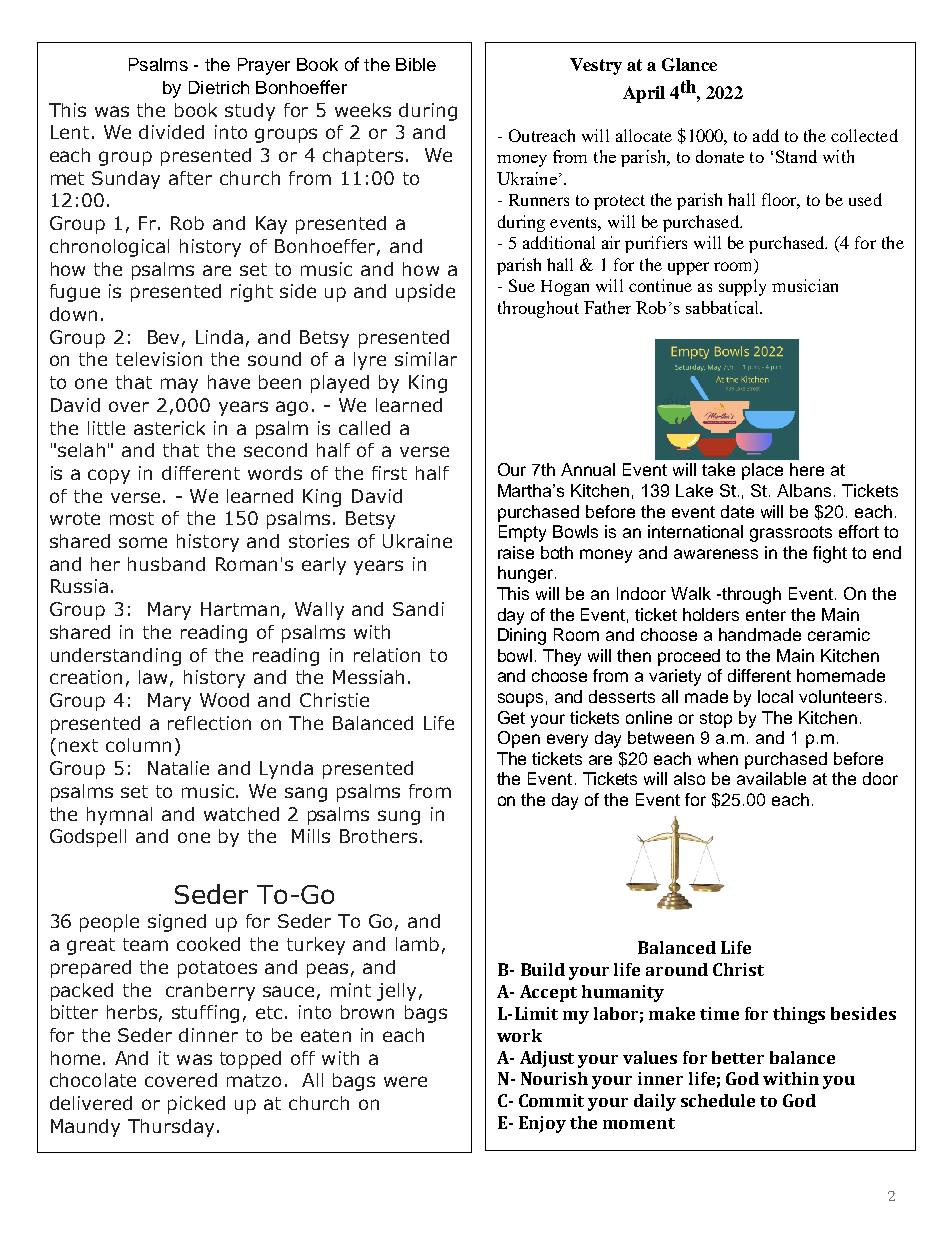  I want to click on available, so click(771, 778).
